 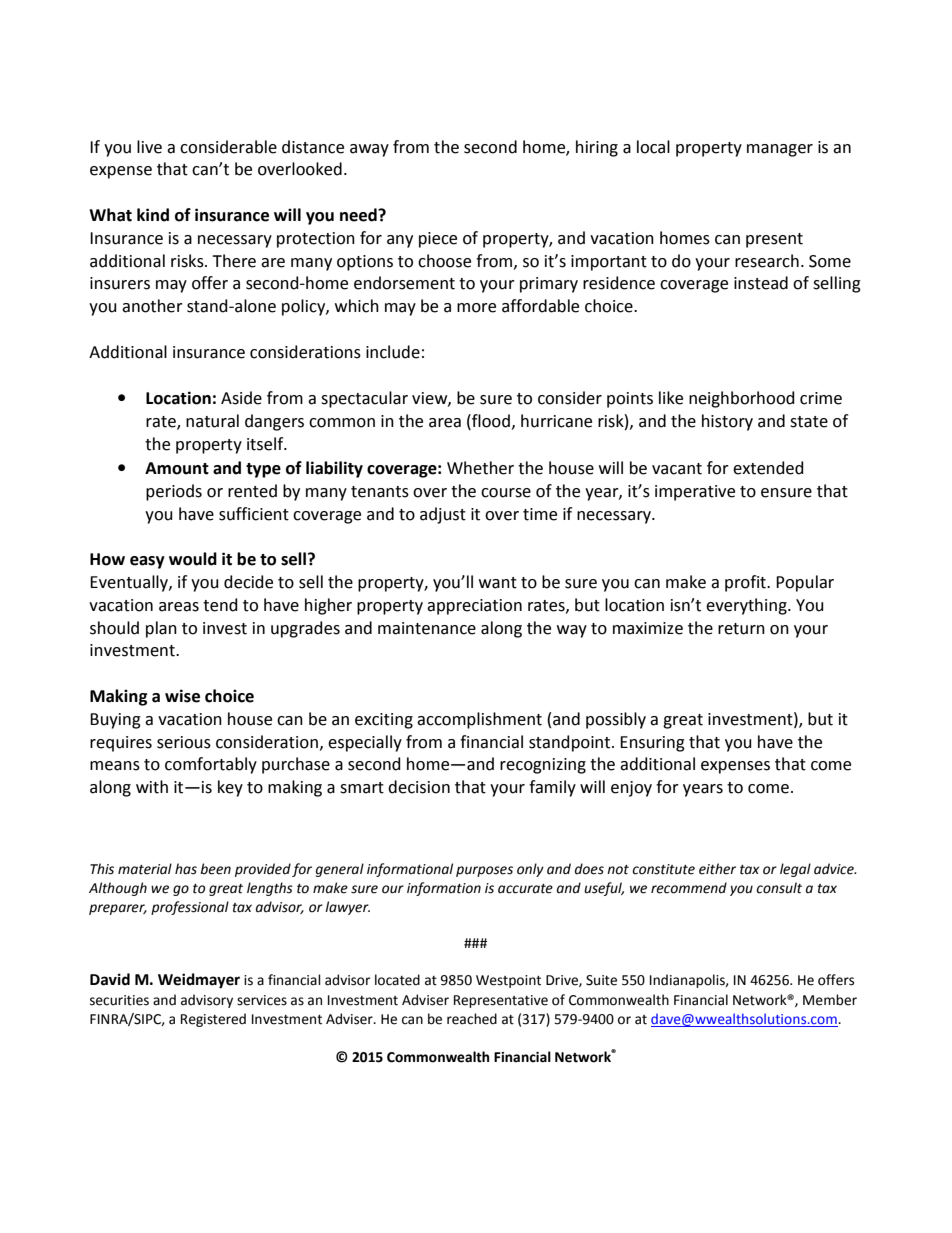 What do you see at coordinates (419, 787) in the image?
I see `decision` at bounding box center [419, 787].
